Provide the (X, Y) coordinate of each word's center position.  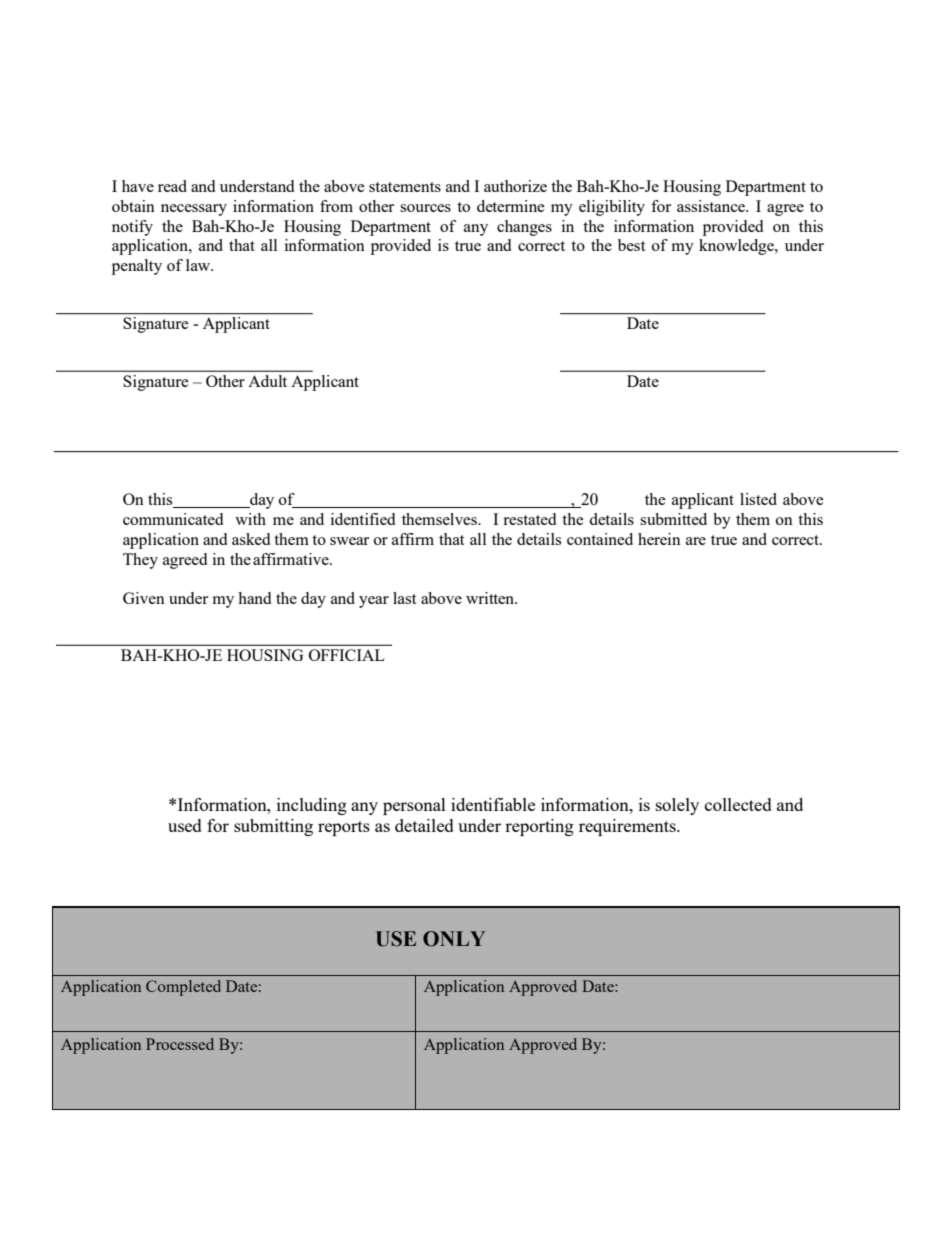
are (696, 541)
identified (363, 519)
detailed (424, 825)
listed (758, 499)
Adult (268, 381)
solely (677, 806)
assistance (712, 206)
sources (425, 208)
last (404, 598)
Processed (180, 1044)
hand (254, 598)
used (185, 825)
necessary (194, 210)
